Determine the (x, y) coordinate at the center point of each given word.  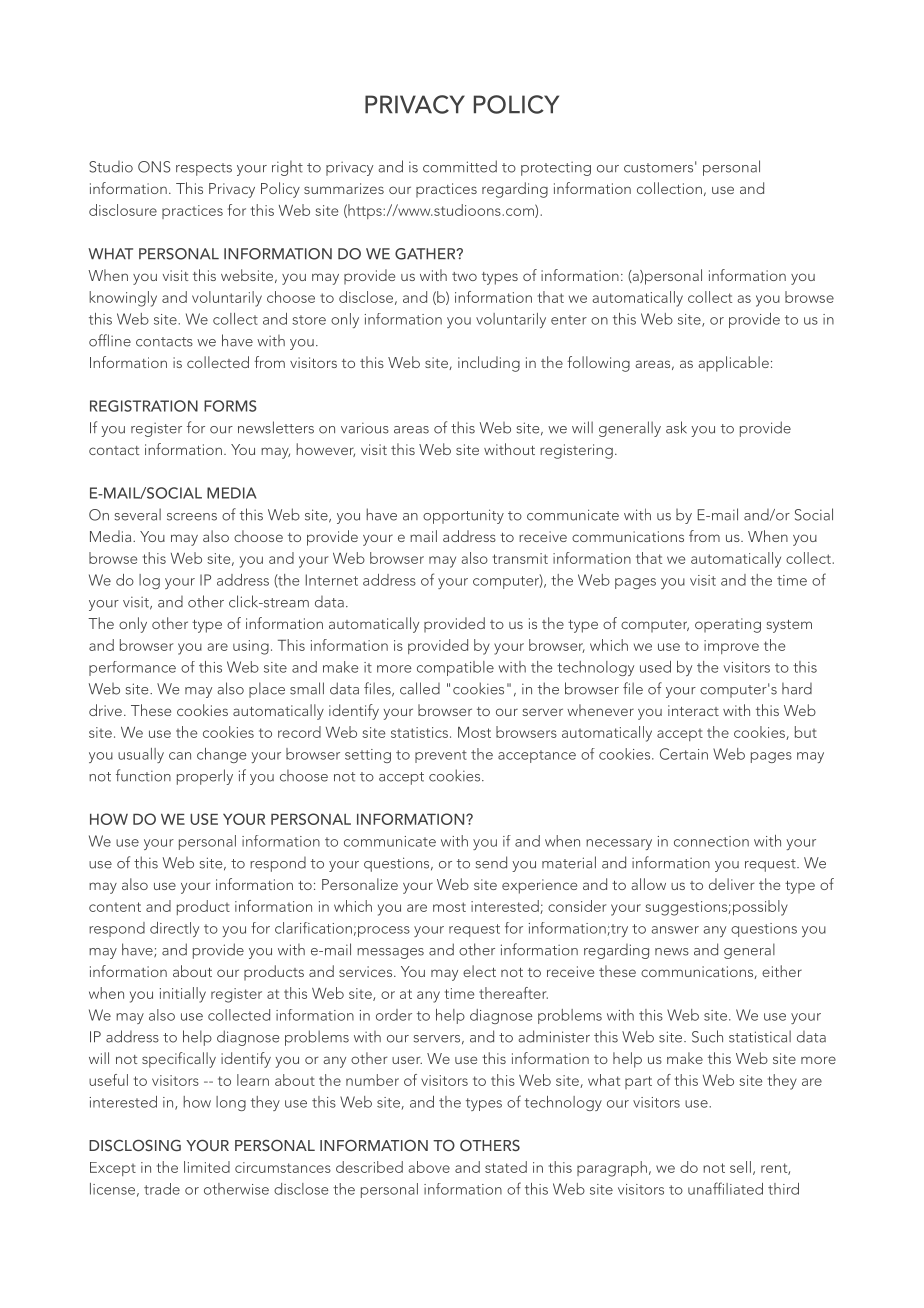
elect (479, 971)
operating (728, 625)
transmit (520, 558)
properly (205, 777)
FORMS (230, 406)
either (782, 971)
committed (460, 166)
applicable (734, 364)
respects (204, 169)
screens (192, 517)
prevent (441, 756)
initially (183, 995)
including (489, 364)
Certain (684, 754)
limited (207, 1167)
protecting (556, 169)
